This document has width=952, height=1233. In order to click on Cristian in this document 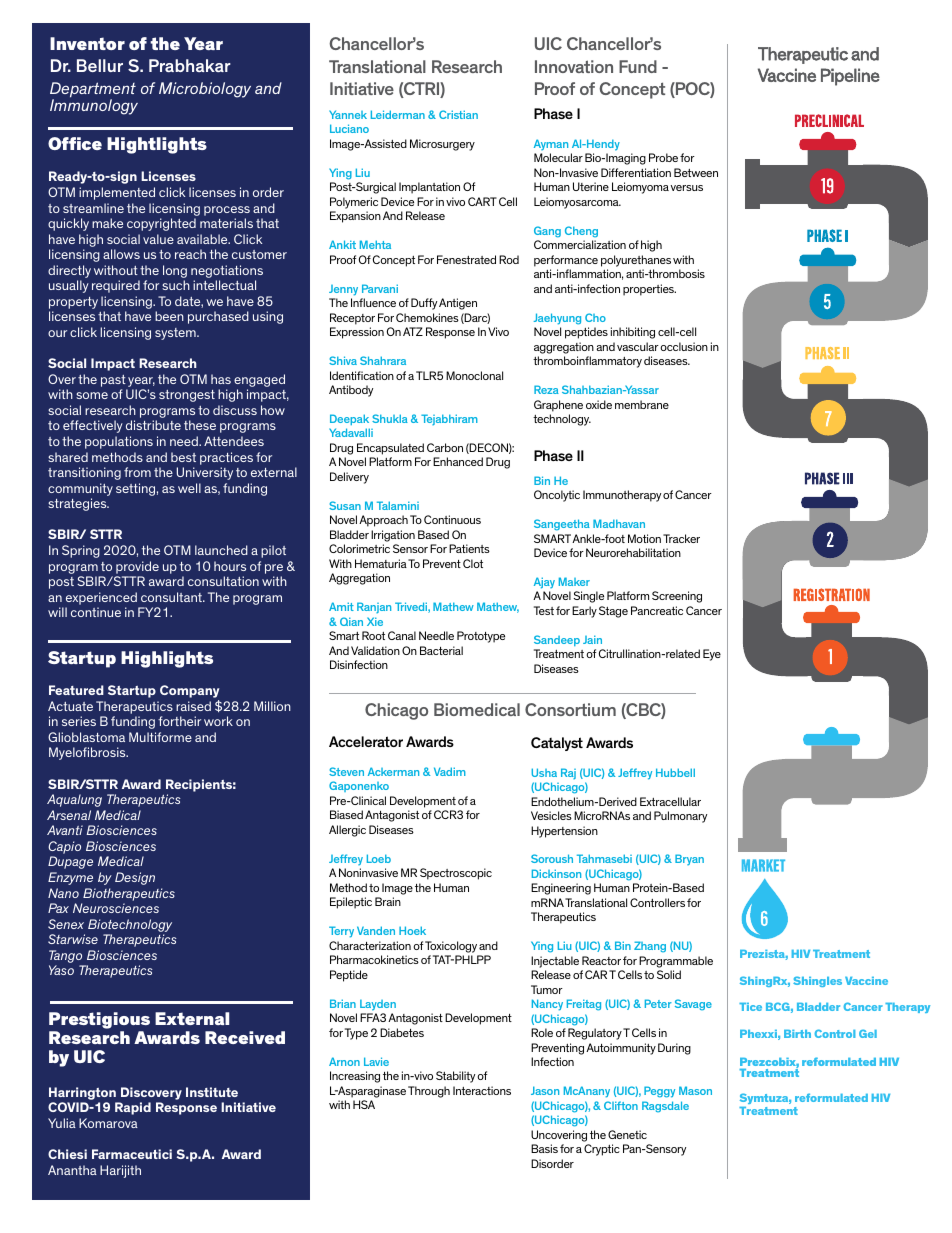, I will do `click(458, 114)`.
